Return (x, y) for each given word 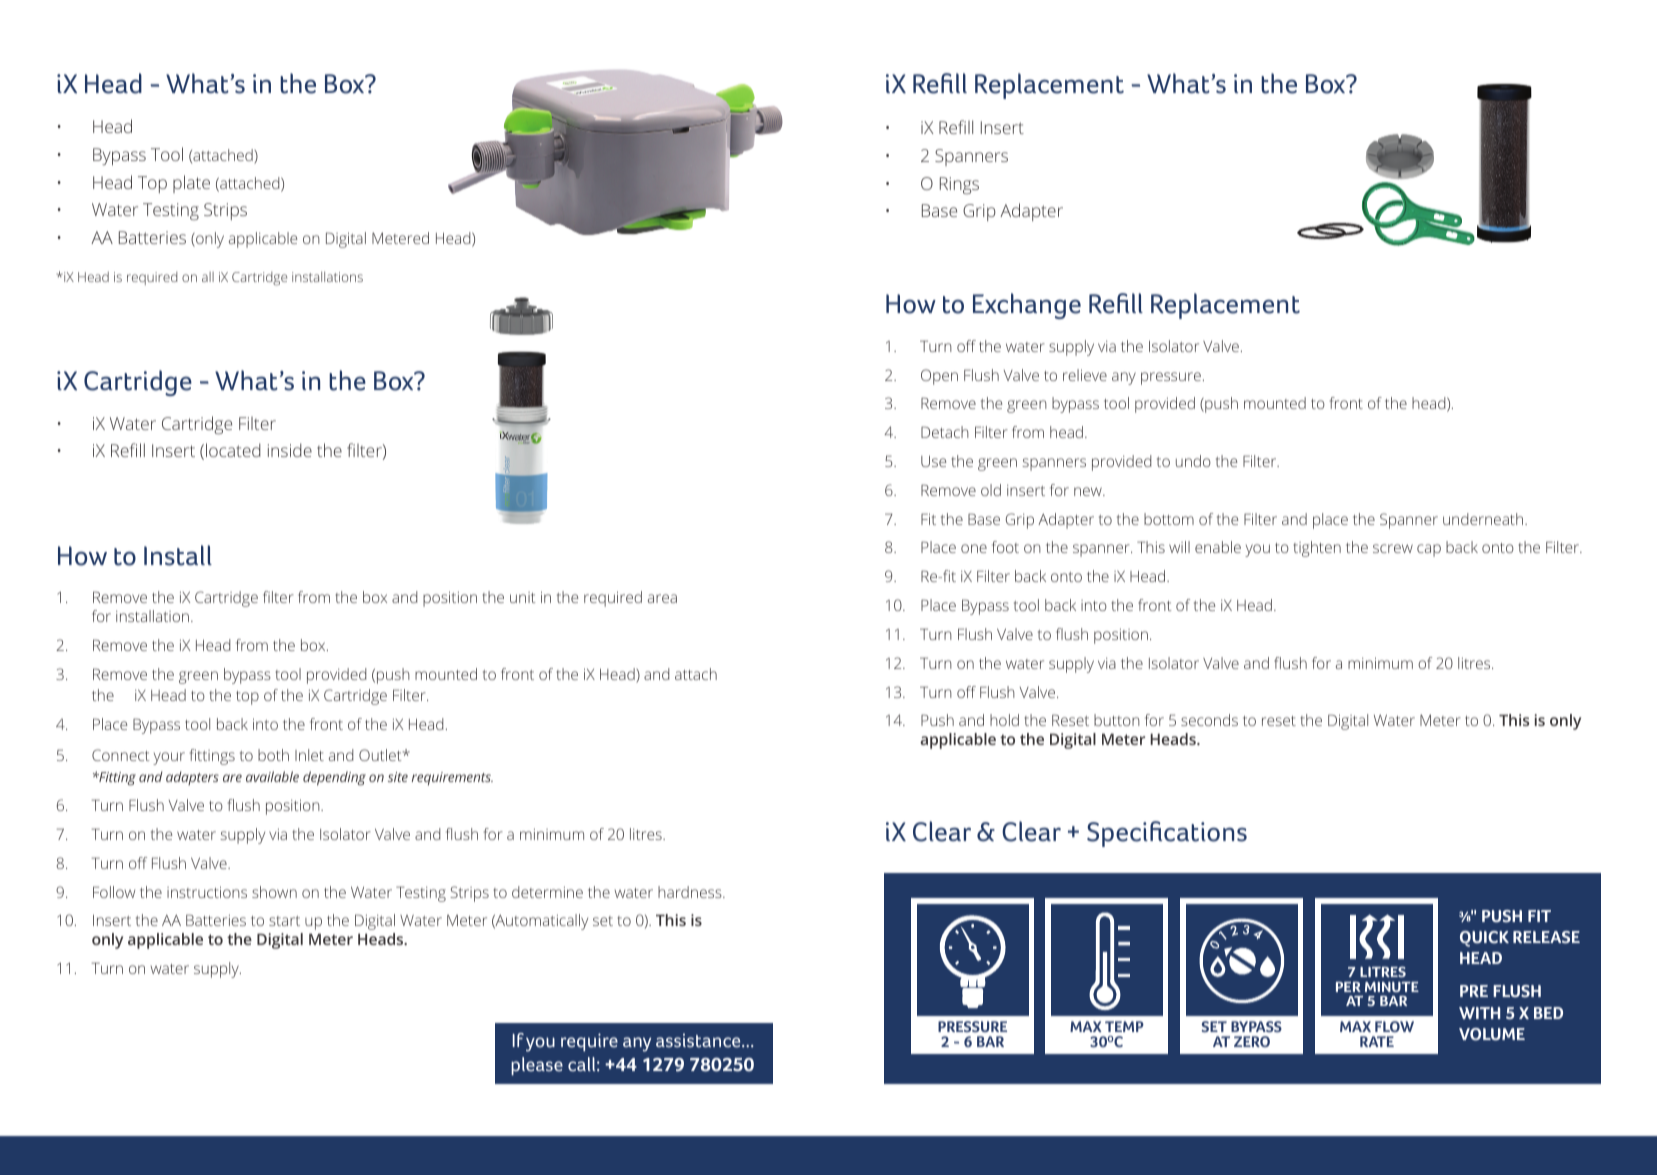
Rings (959, 186)
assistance (699, 1040)
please (537, 1066)
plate (191, 184)
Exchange (1027, 306)
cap (1429, 550)
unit (522, 597)
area (662, 598)
